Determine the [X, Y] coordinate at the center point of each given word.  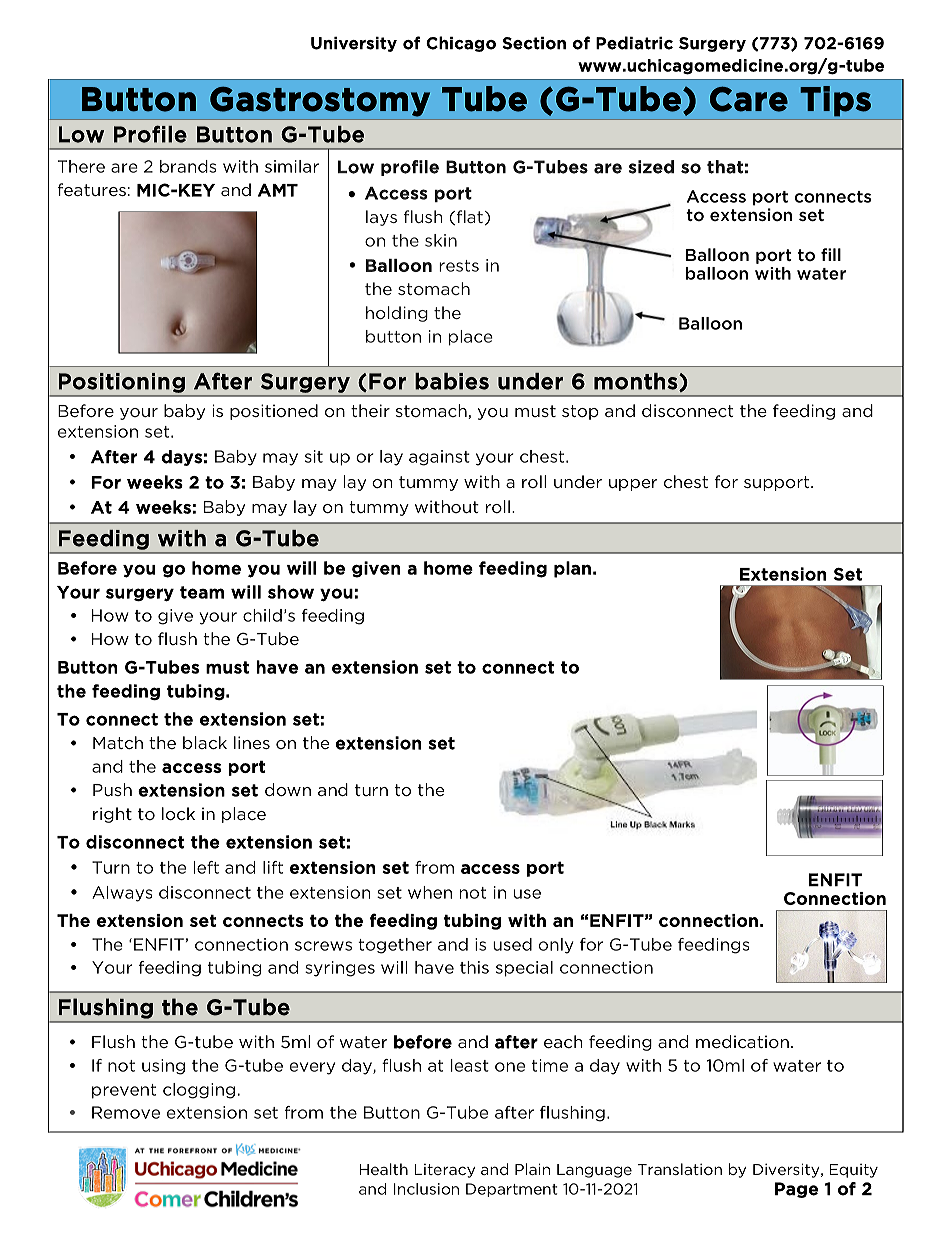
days [182, 458]
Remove [126, 1112]
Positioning [122, 383]
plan [572, 569]
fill [831, 254]
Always [122, 894]
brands [188, 166]
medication [742, 1041]
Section [534, 43]
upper [633, 485]
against [439, 458]
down [288, 789]
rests [459, 266]
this [474, 967]
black [205, 742]
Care [749, 99]
